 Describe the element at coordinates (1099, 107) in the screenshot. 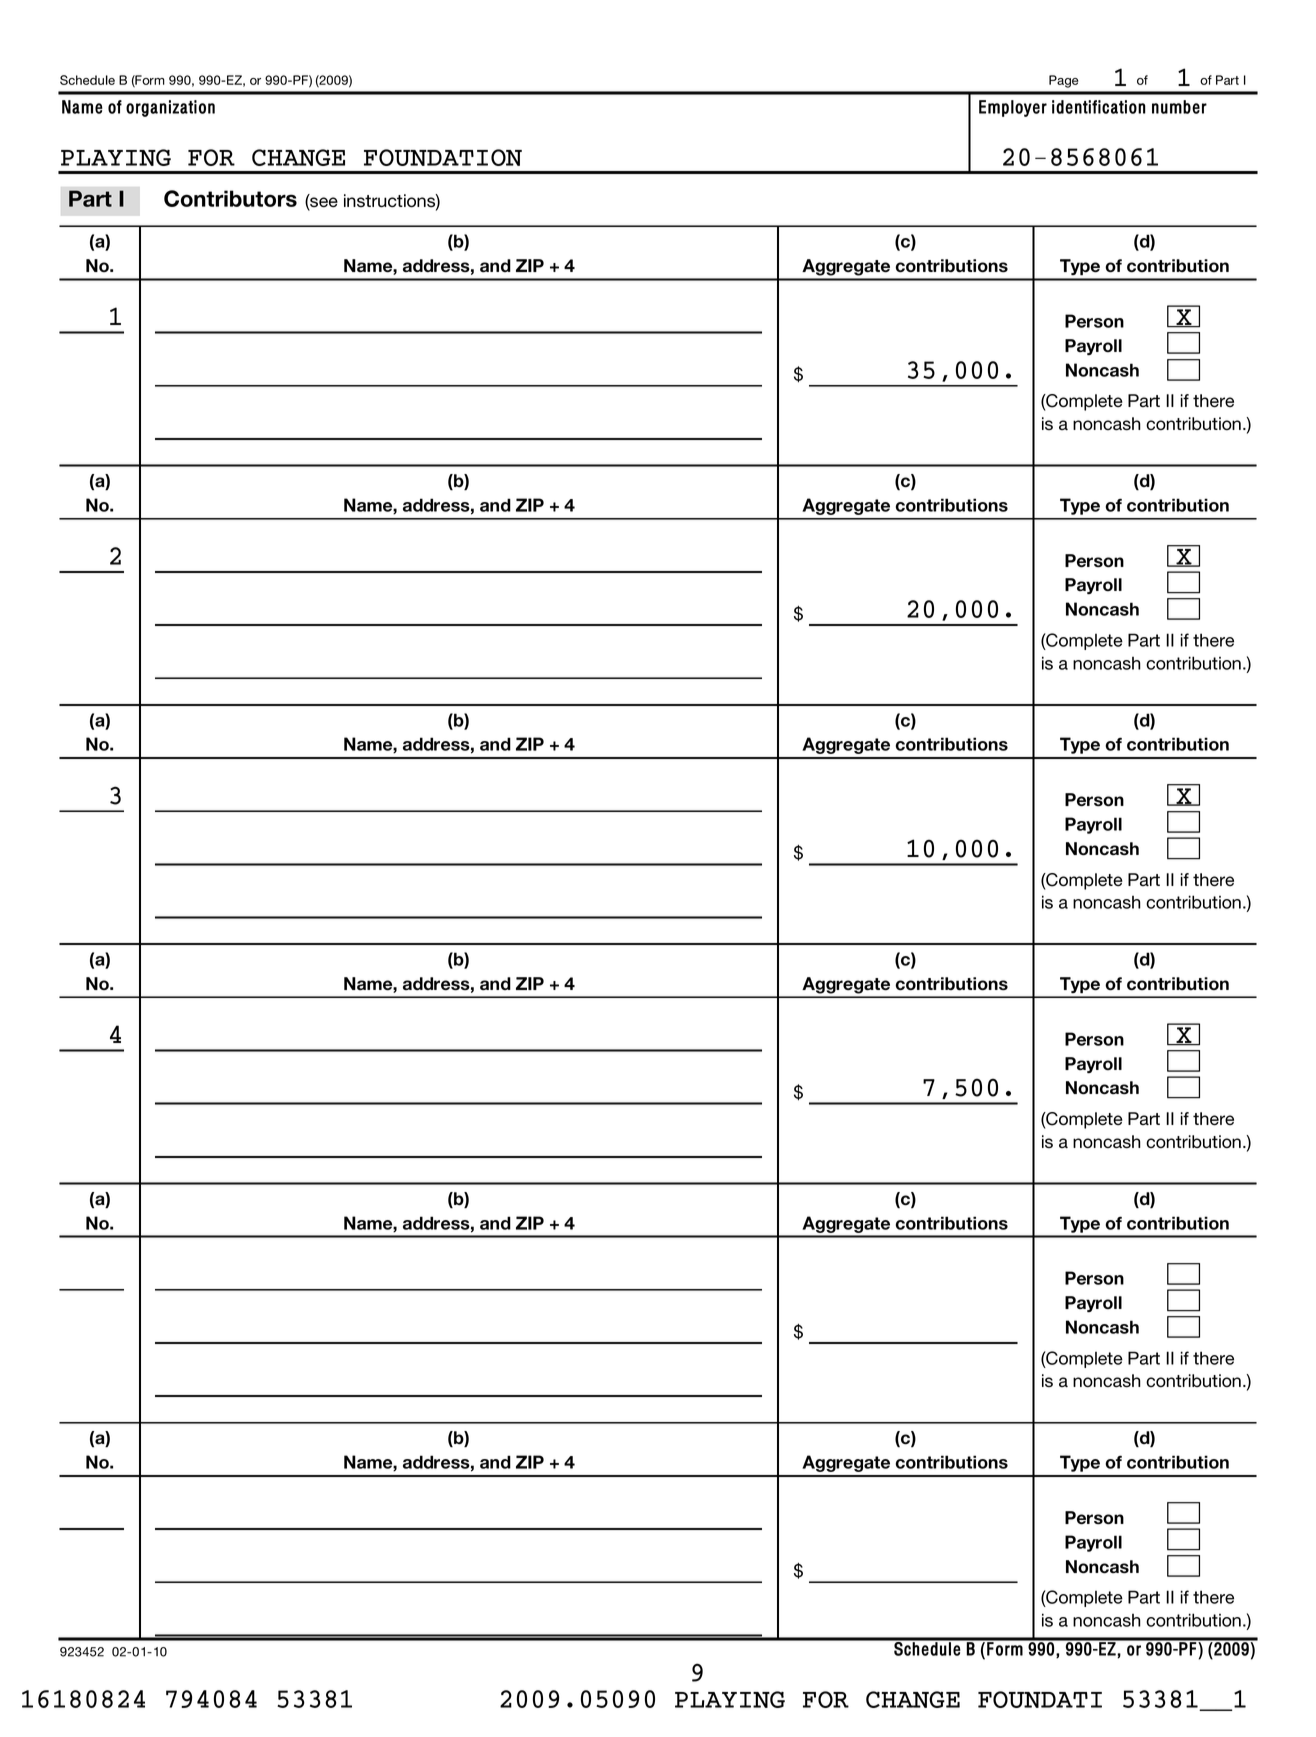

I see `identification` at that location.
